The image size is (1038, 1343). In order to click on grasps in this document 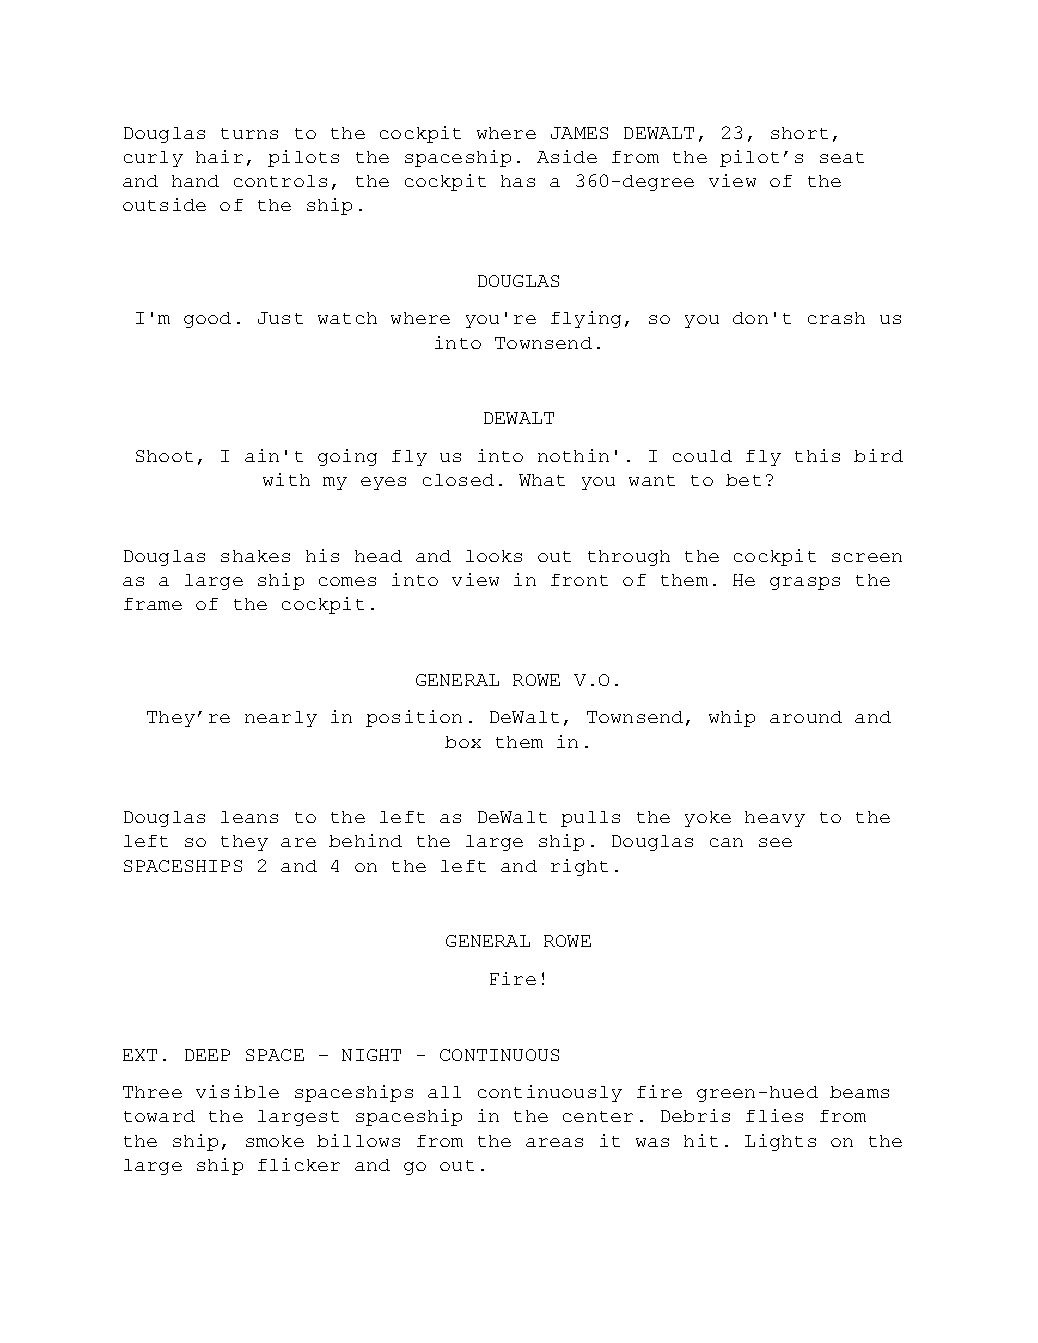, I will do `click(805, 583)`.
